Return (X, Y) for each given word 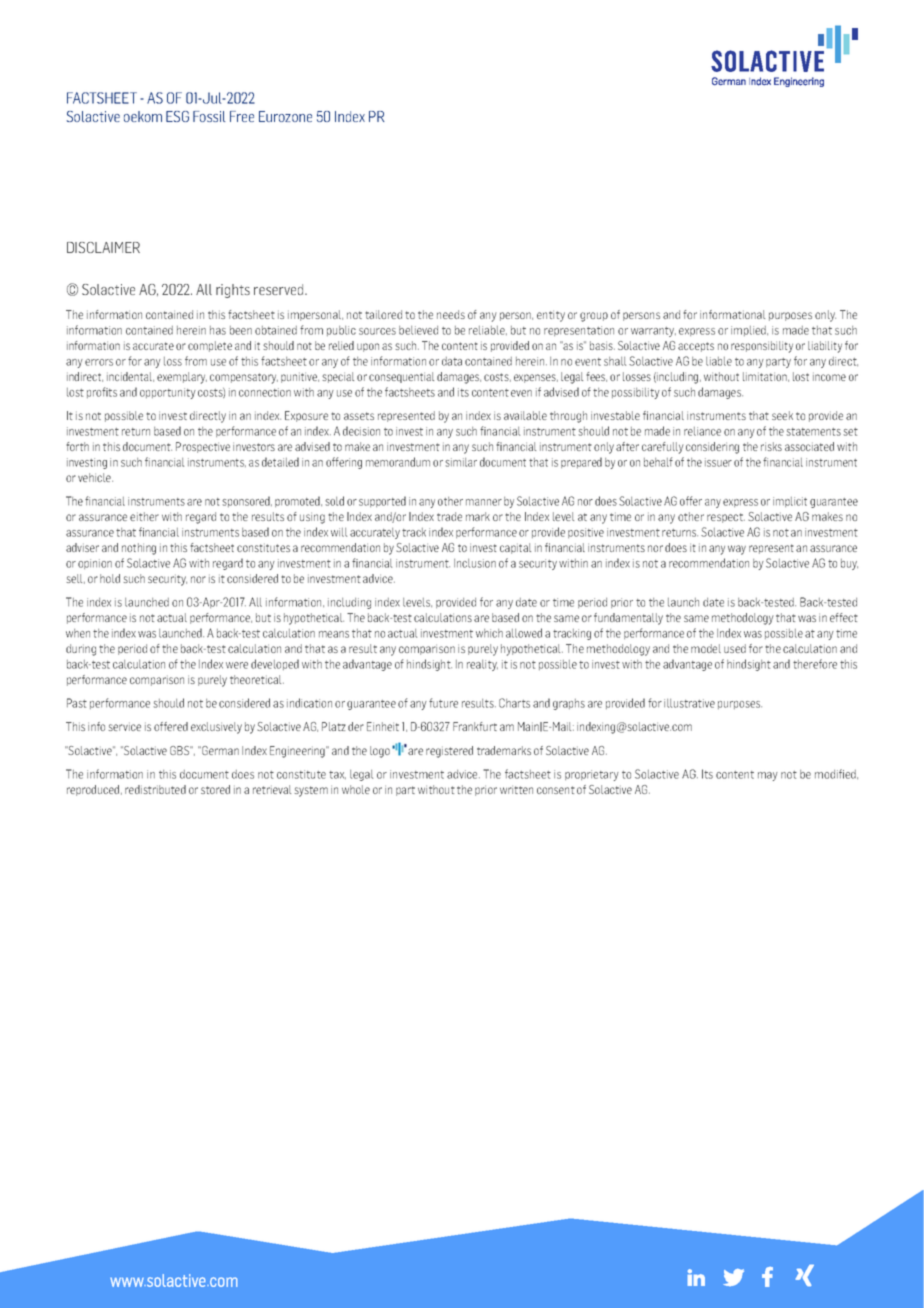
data (452, 361)
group (594, 317)
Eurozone (285, 116)
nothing (139, 549)
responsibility (762, 347)
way (737, 550)
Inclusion (475, 563)
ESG (177, 116)
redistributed (155, 789)
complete (210, 346)
